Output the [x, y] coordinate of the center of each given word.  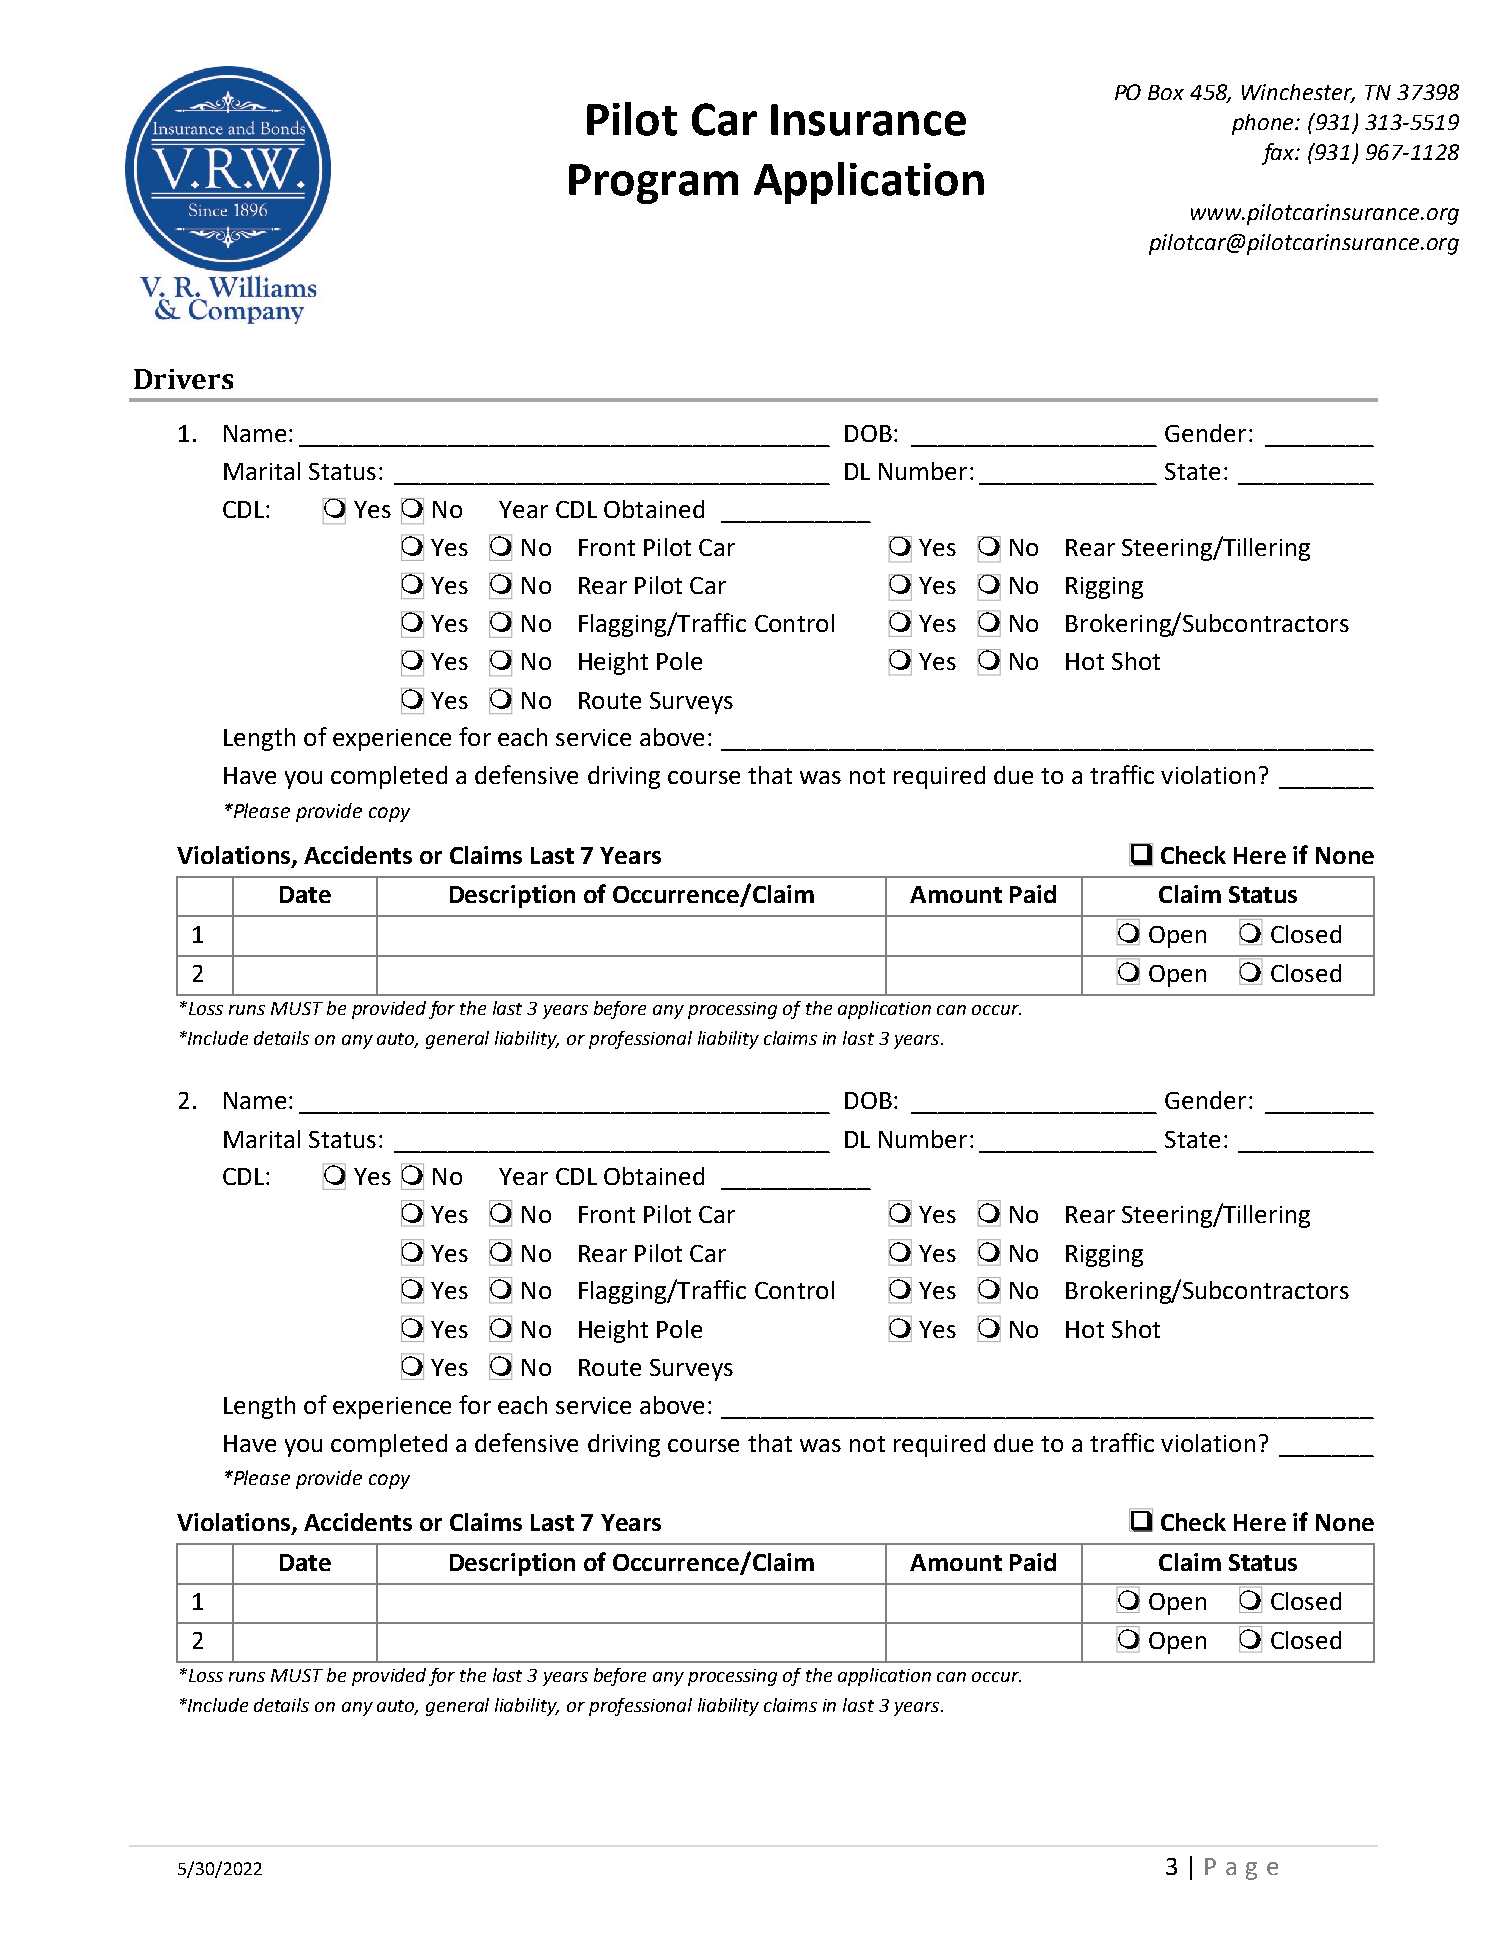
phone [1264, 124]
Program [653, 184]
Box [1166, 92]
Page [1241, 1869]
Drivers [183, 379]
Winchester [1298, 93]
